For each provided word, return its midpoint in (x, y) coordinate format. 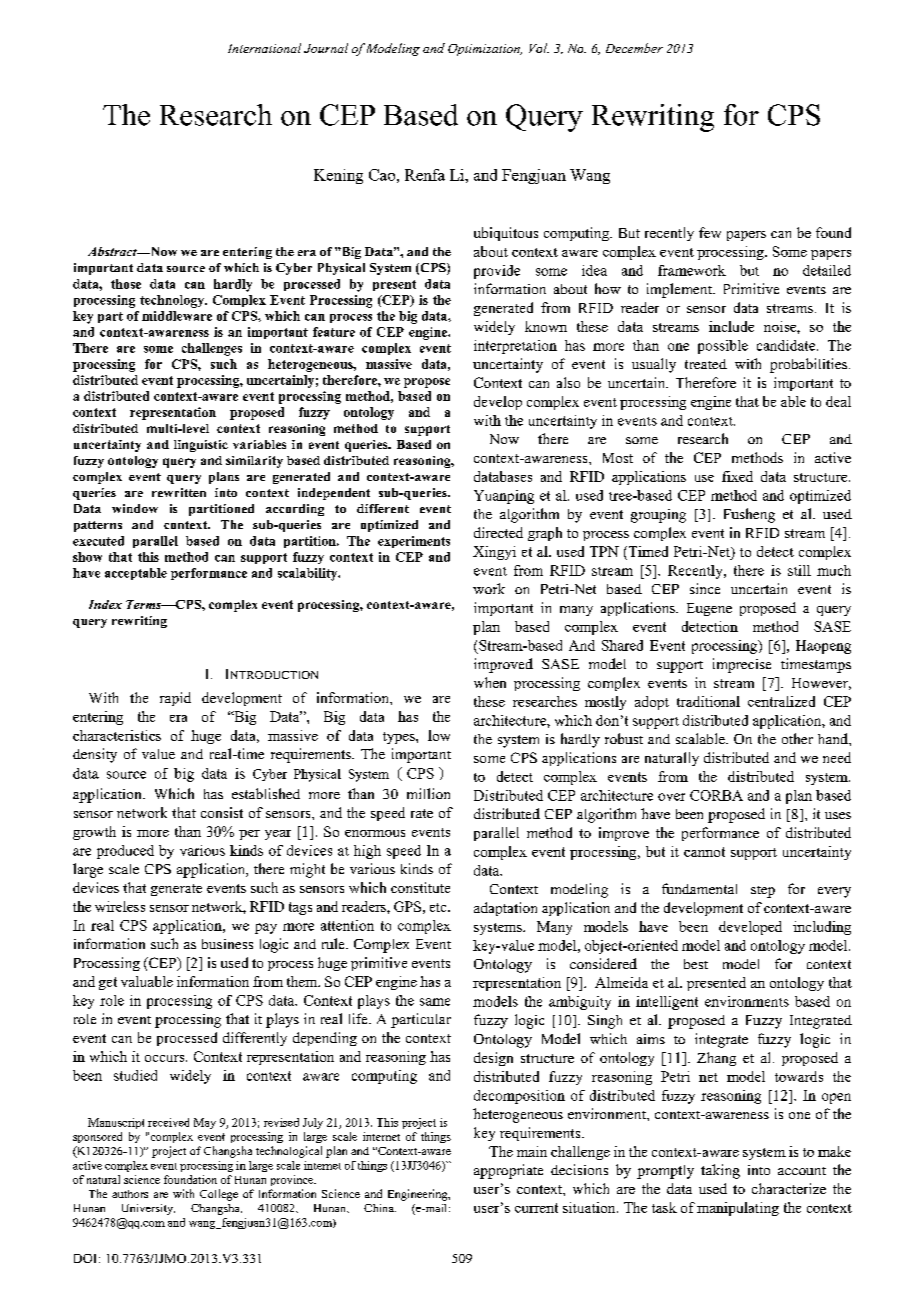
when (490, 682)
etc (439, 907)
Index (105, 604)
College (219, 1195)
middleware (177, 316)
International (264, 48)
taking (720, 1171)
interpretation (515, 347)
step (763, 892)
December (634, 48)
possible (723, 347)
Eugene (709, 609)
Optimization (485, 50)
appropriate (508, 1171)
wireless (120, 906)
